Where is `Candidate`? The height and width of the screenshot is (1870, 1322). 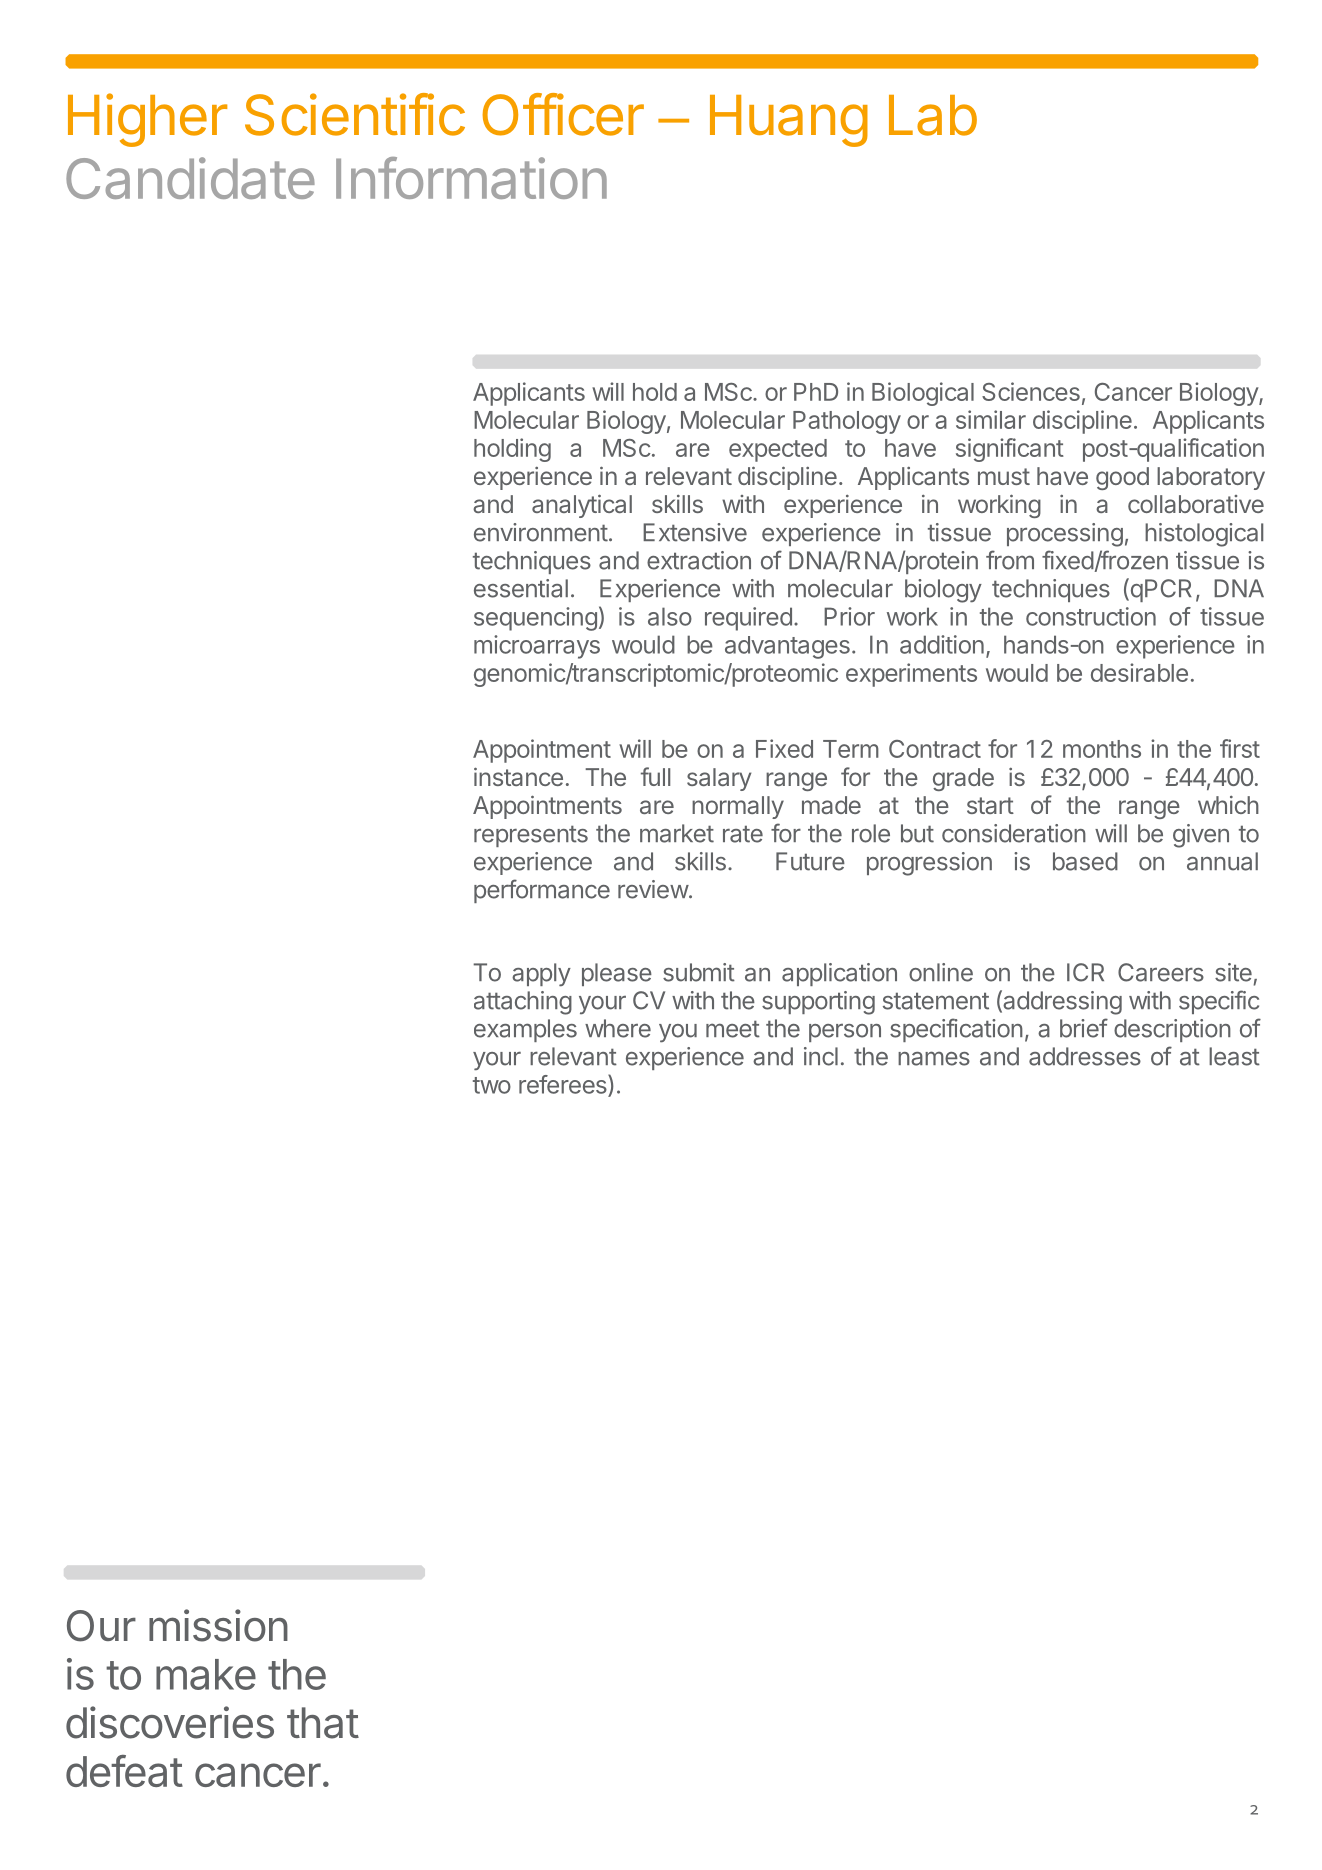 Candidate is located at coordinates (190, 178).
